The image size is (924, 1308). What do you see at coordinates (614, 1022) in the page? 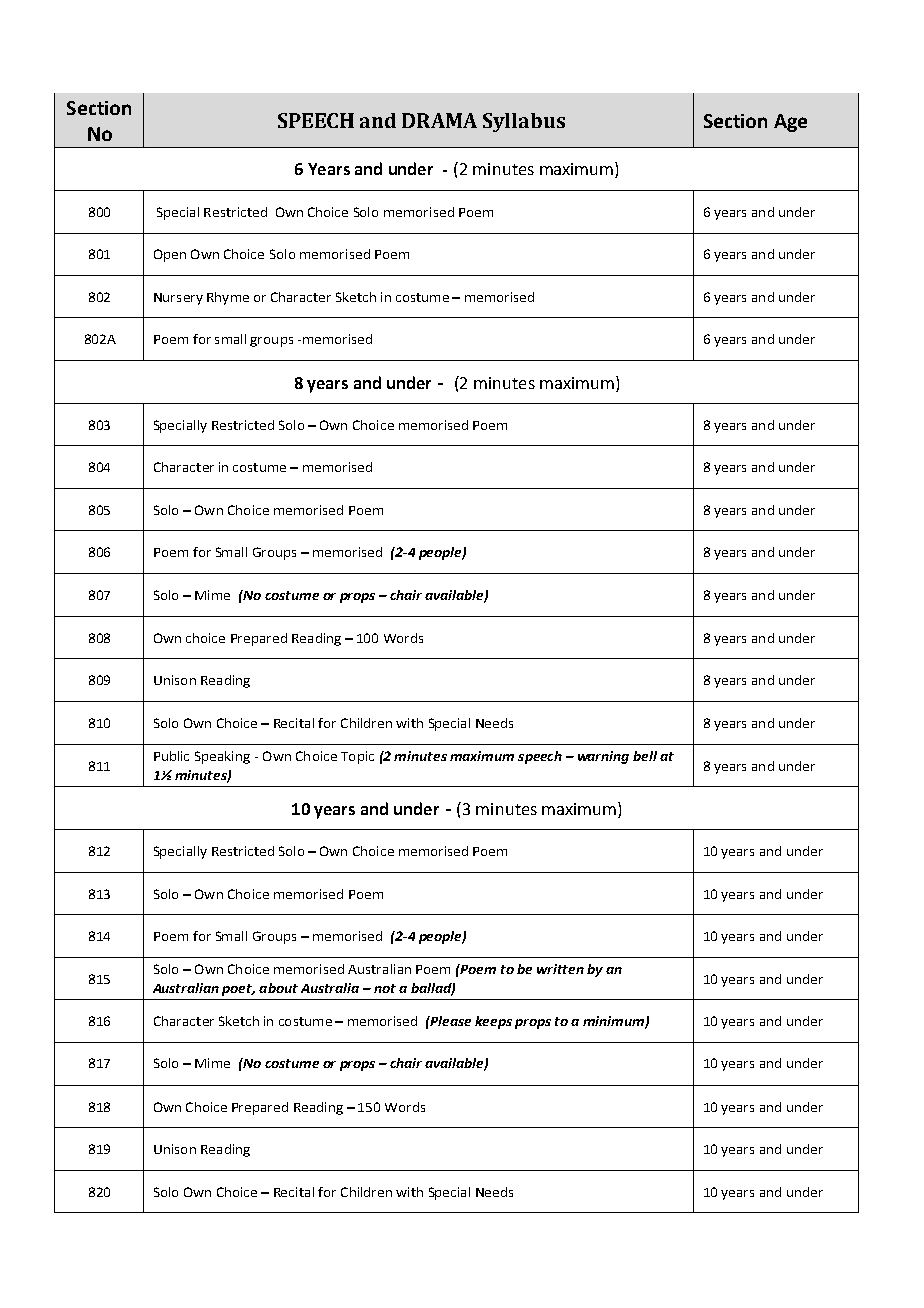
I see `minimum` at bounding box center [614, 1022].
